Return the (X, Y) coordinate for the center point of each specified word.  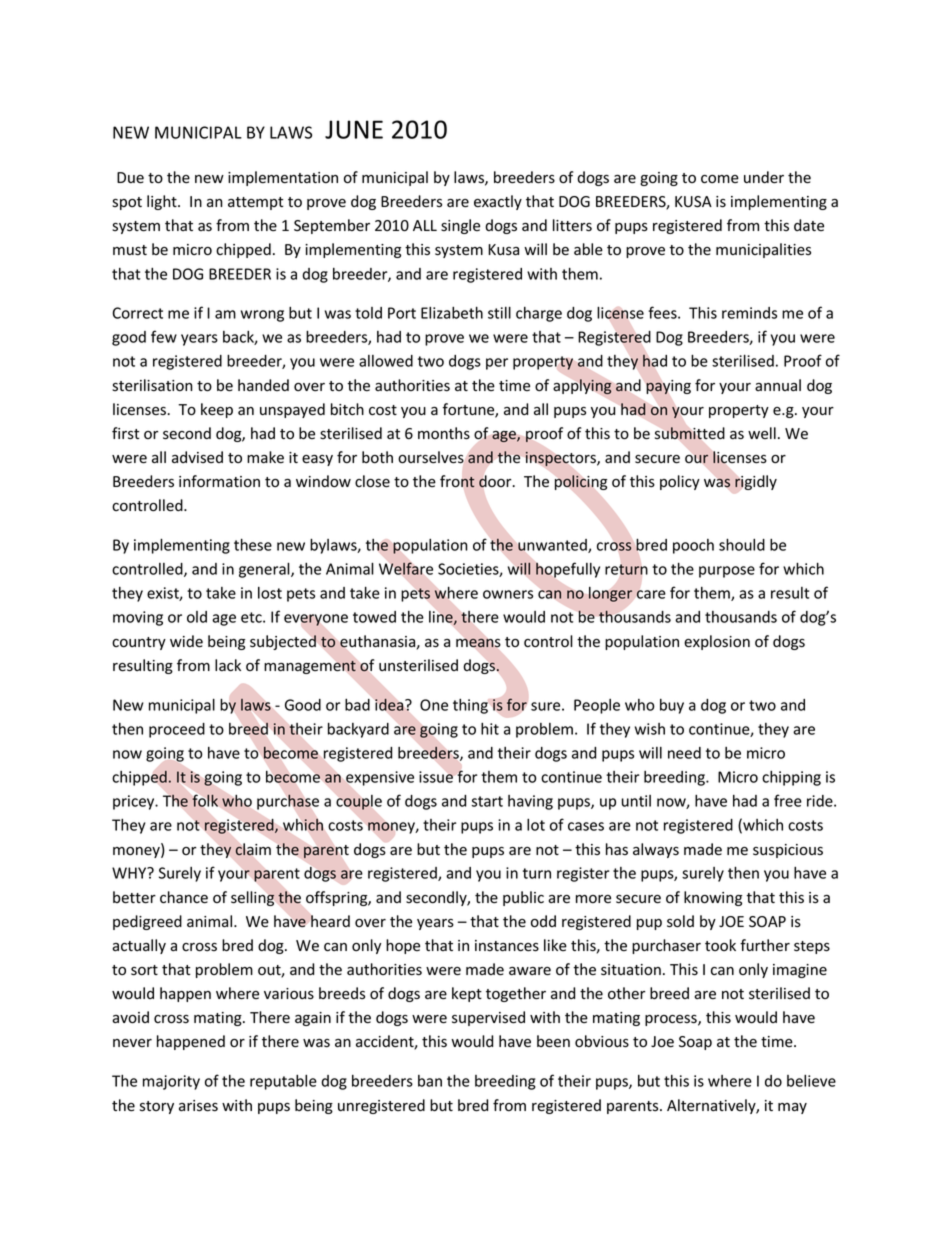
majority (171, 1082)
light (163, 202)
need (684, 753)
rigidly (756, 482)
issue (436, 777)
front (457, 481)
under (764, 177)
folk (205, 801)
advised (197, 457)
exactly (498, 202)
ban (430, 1081)
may (792, 1108)
